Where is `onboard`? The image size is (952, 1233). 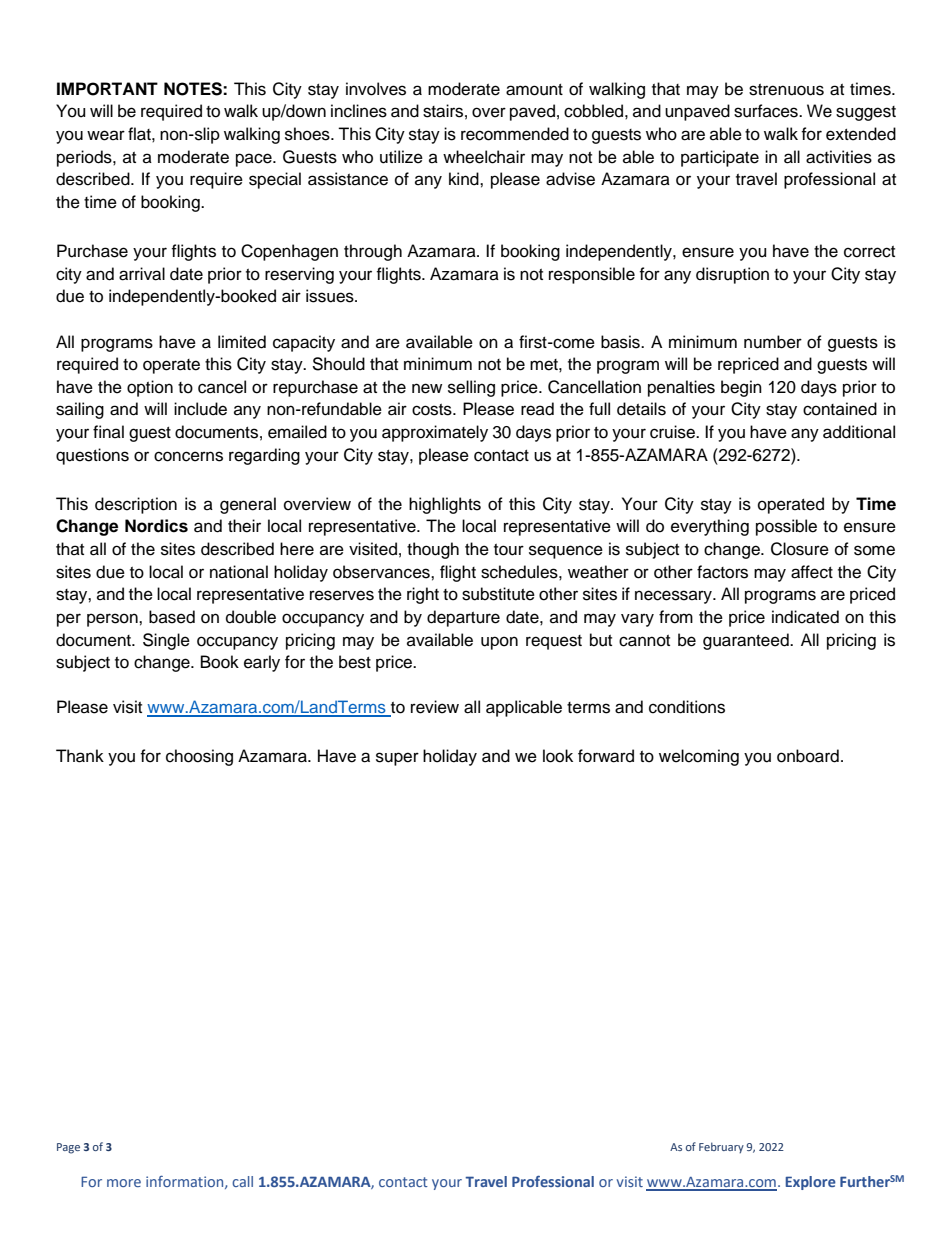 onboard is located at coordinates (808, 756).
